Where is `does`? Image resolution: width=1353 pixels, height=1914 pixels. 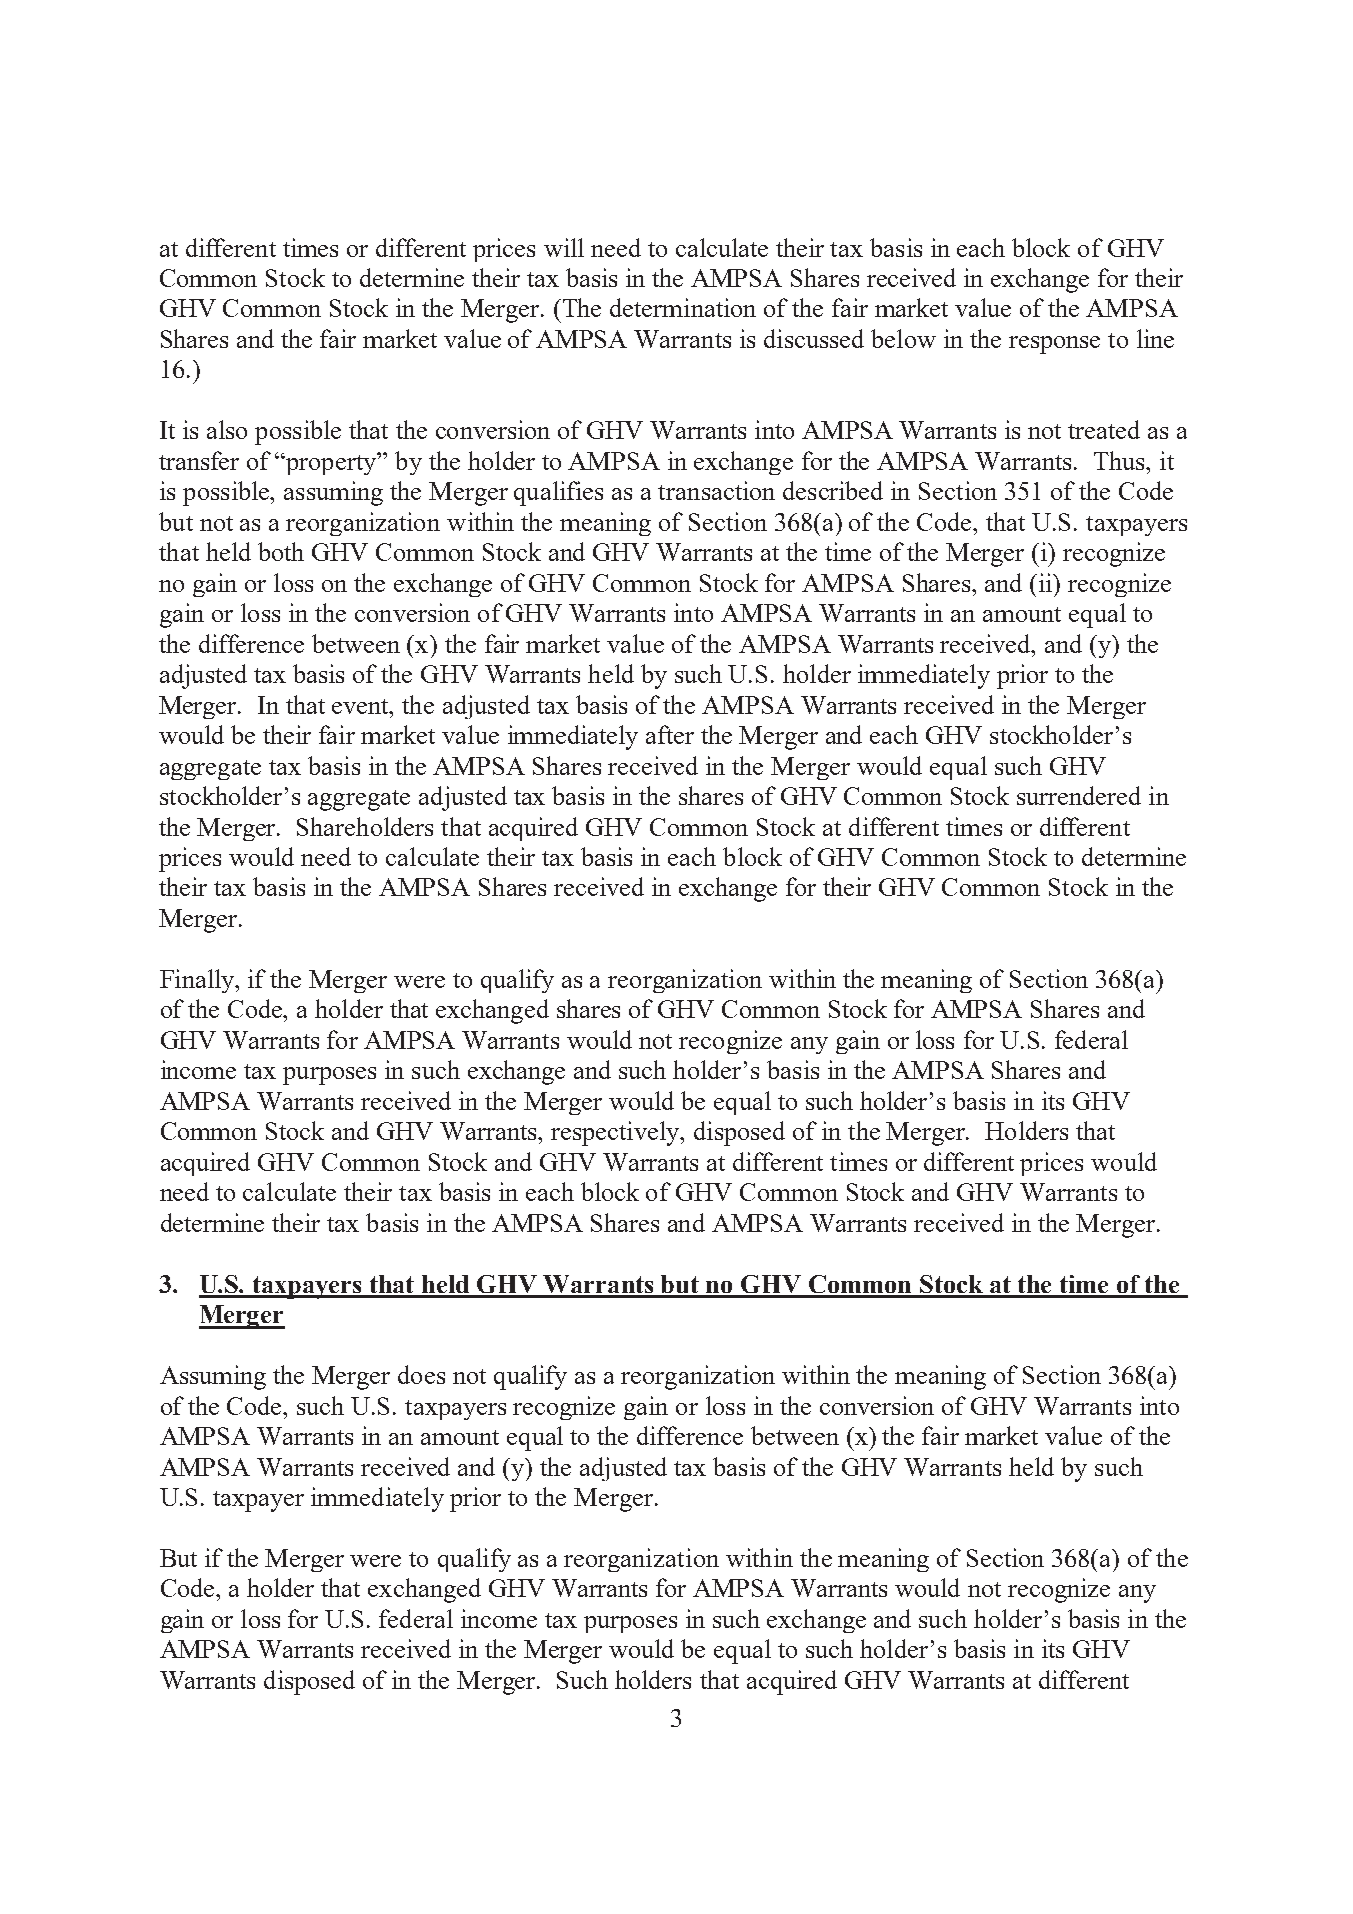 does is located at coordinates (421, 1374).
